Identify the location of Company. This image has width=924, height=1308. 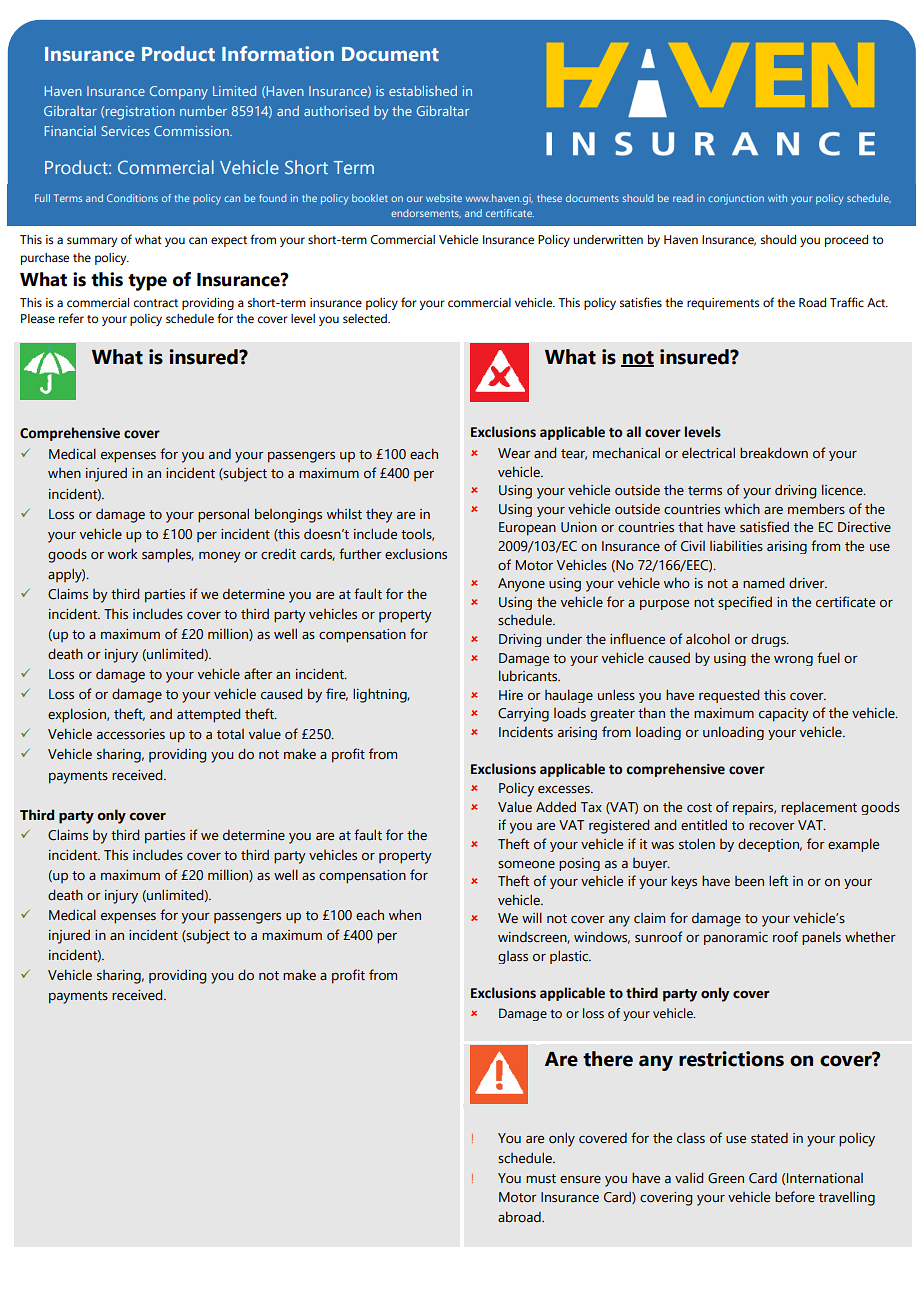
(179, 93).
